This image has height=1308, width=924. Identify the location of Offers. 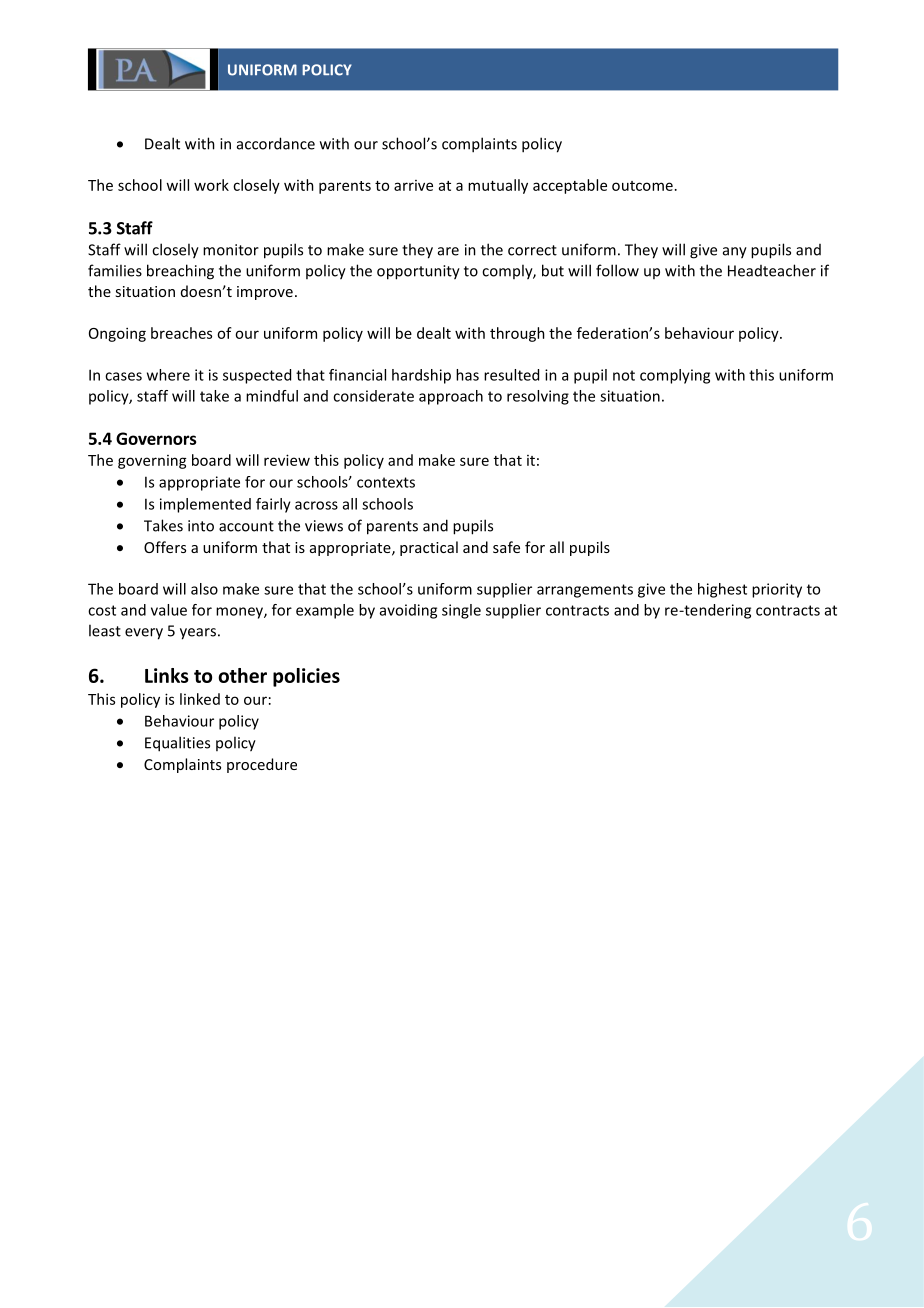
(165, 547).
